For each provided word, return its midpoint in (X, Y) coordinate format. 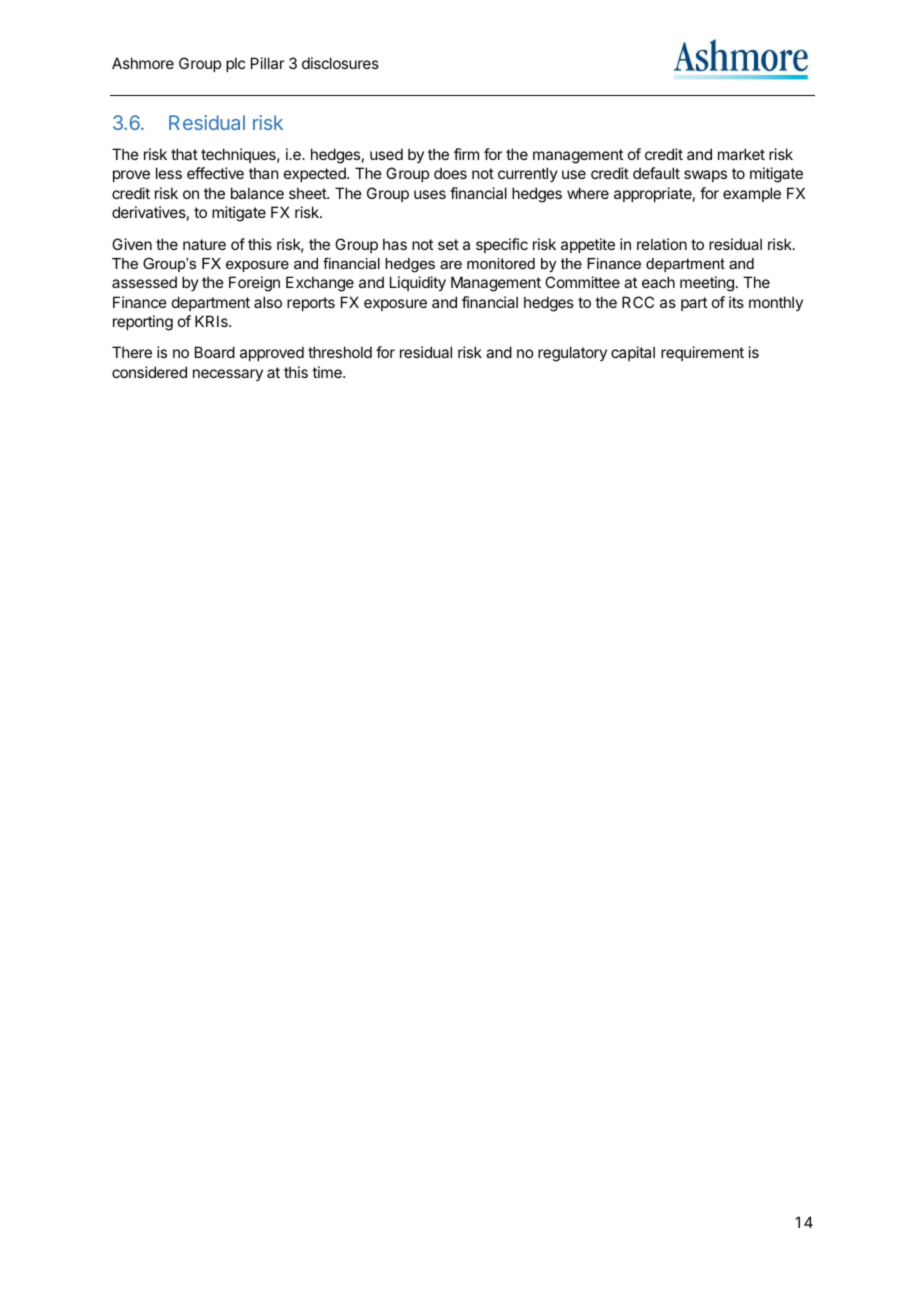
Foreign (254, 284)
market (741, 154)
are (451, 265)
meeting (707, 284)
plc (235, 64)
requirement (702, 353)
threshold (340, 352)
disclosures (340, 63)
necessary (228, 375)
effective (215, 173)
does (450, 173)
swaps (705, 176)
